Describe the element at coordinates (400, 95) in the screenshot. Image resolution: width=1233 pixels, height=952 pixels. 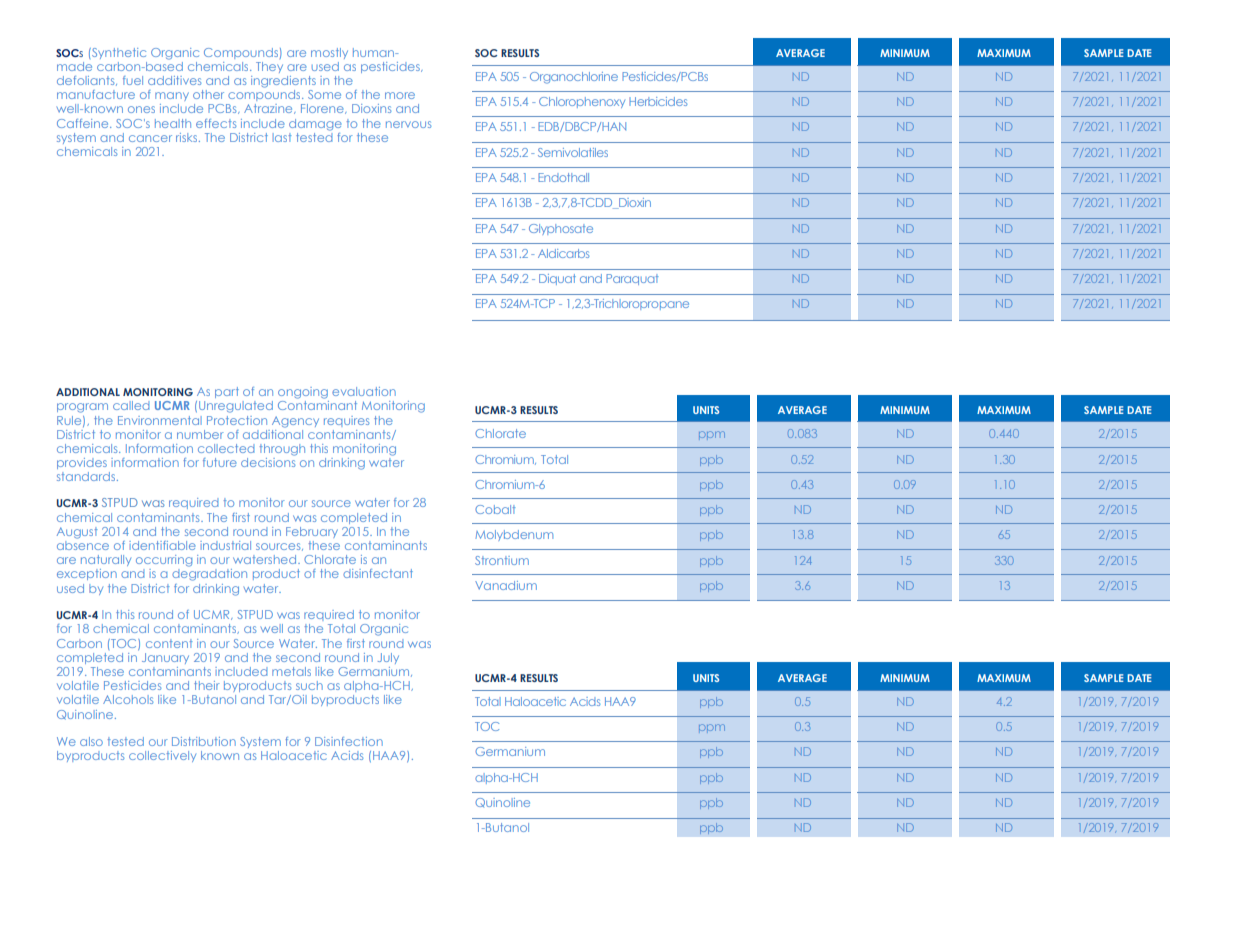
I see `more` at that location.
